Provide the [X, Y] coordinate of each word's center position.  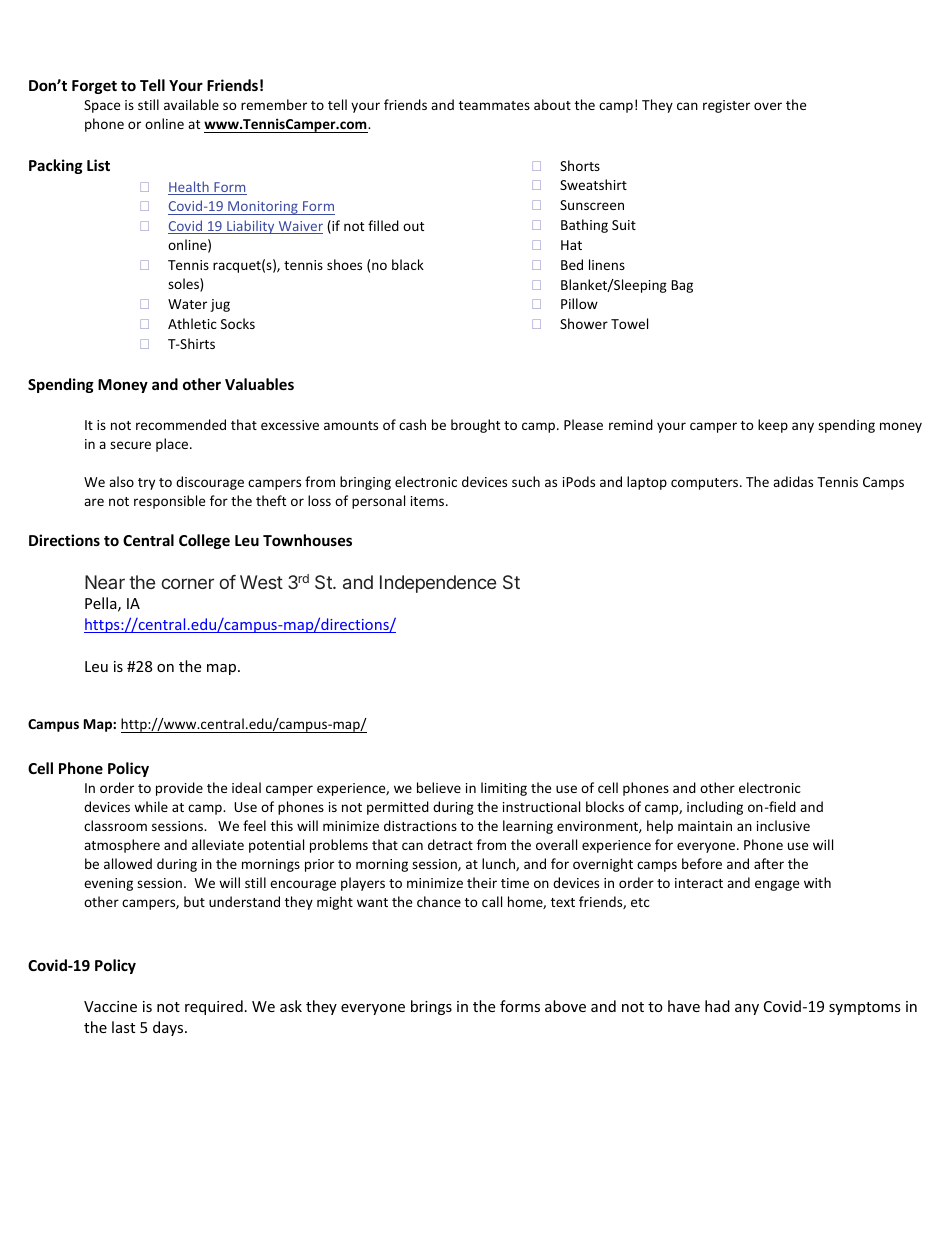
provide [179, 789]
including [715, 808]
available [191, 104]
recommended [181, 424]
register [726, 106]
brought [475, 426]
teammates [494, 105]
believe [439, 787]
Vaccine [110, 1006]
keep [773, 426]
